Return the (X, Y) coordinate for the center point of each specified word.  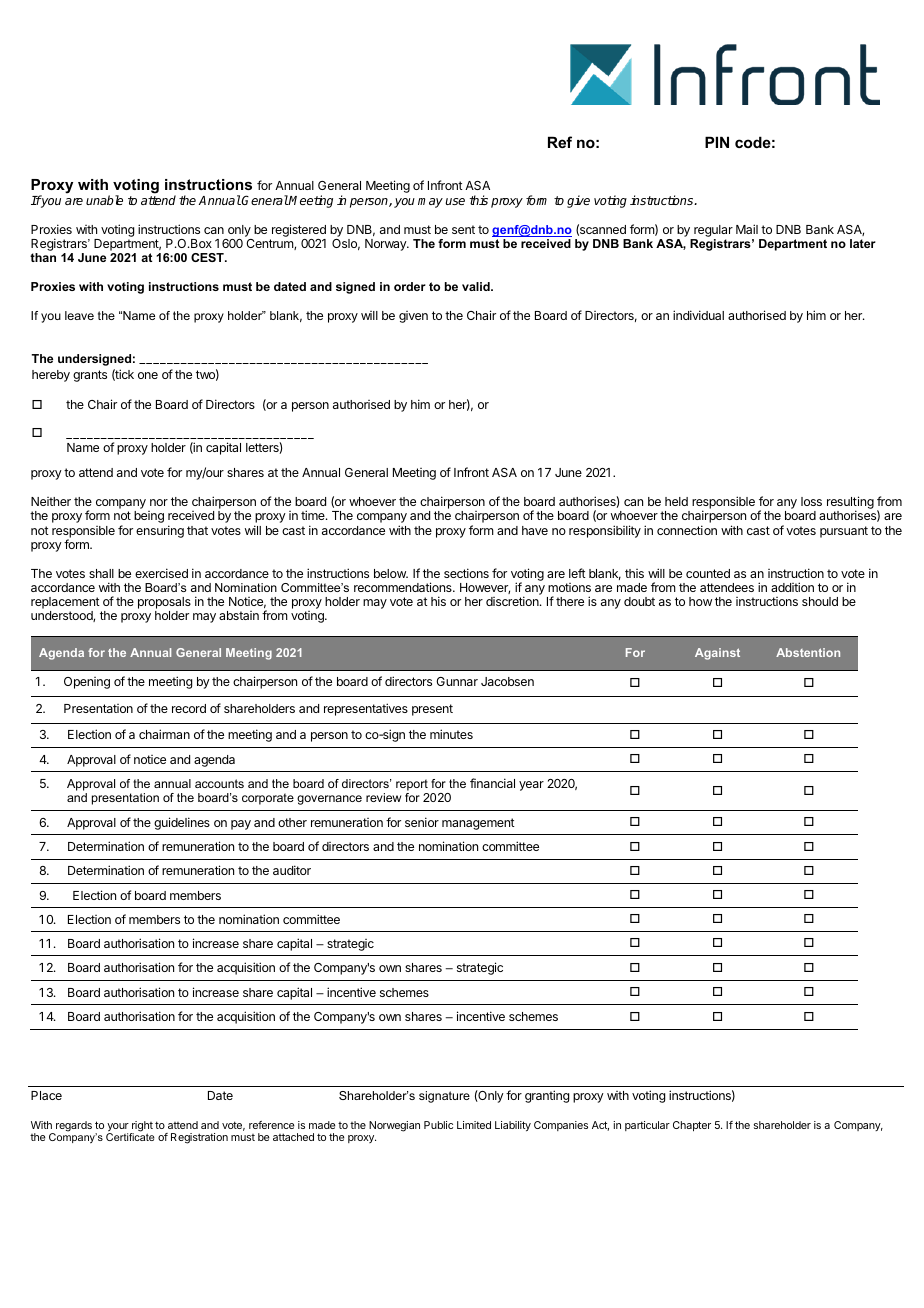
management (478, 824)
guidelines (182, 823)
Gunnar (457, 681)
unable (104, 200)
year (531, 786)
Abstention (808, 652)
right (141, 1127)
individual (698, 315)
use (455, 201)
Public (438, 1125)
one (148, 375)
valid (477, 286)
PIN (717, 142)
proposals (164, 604)
